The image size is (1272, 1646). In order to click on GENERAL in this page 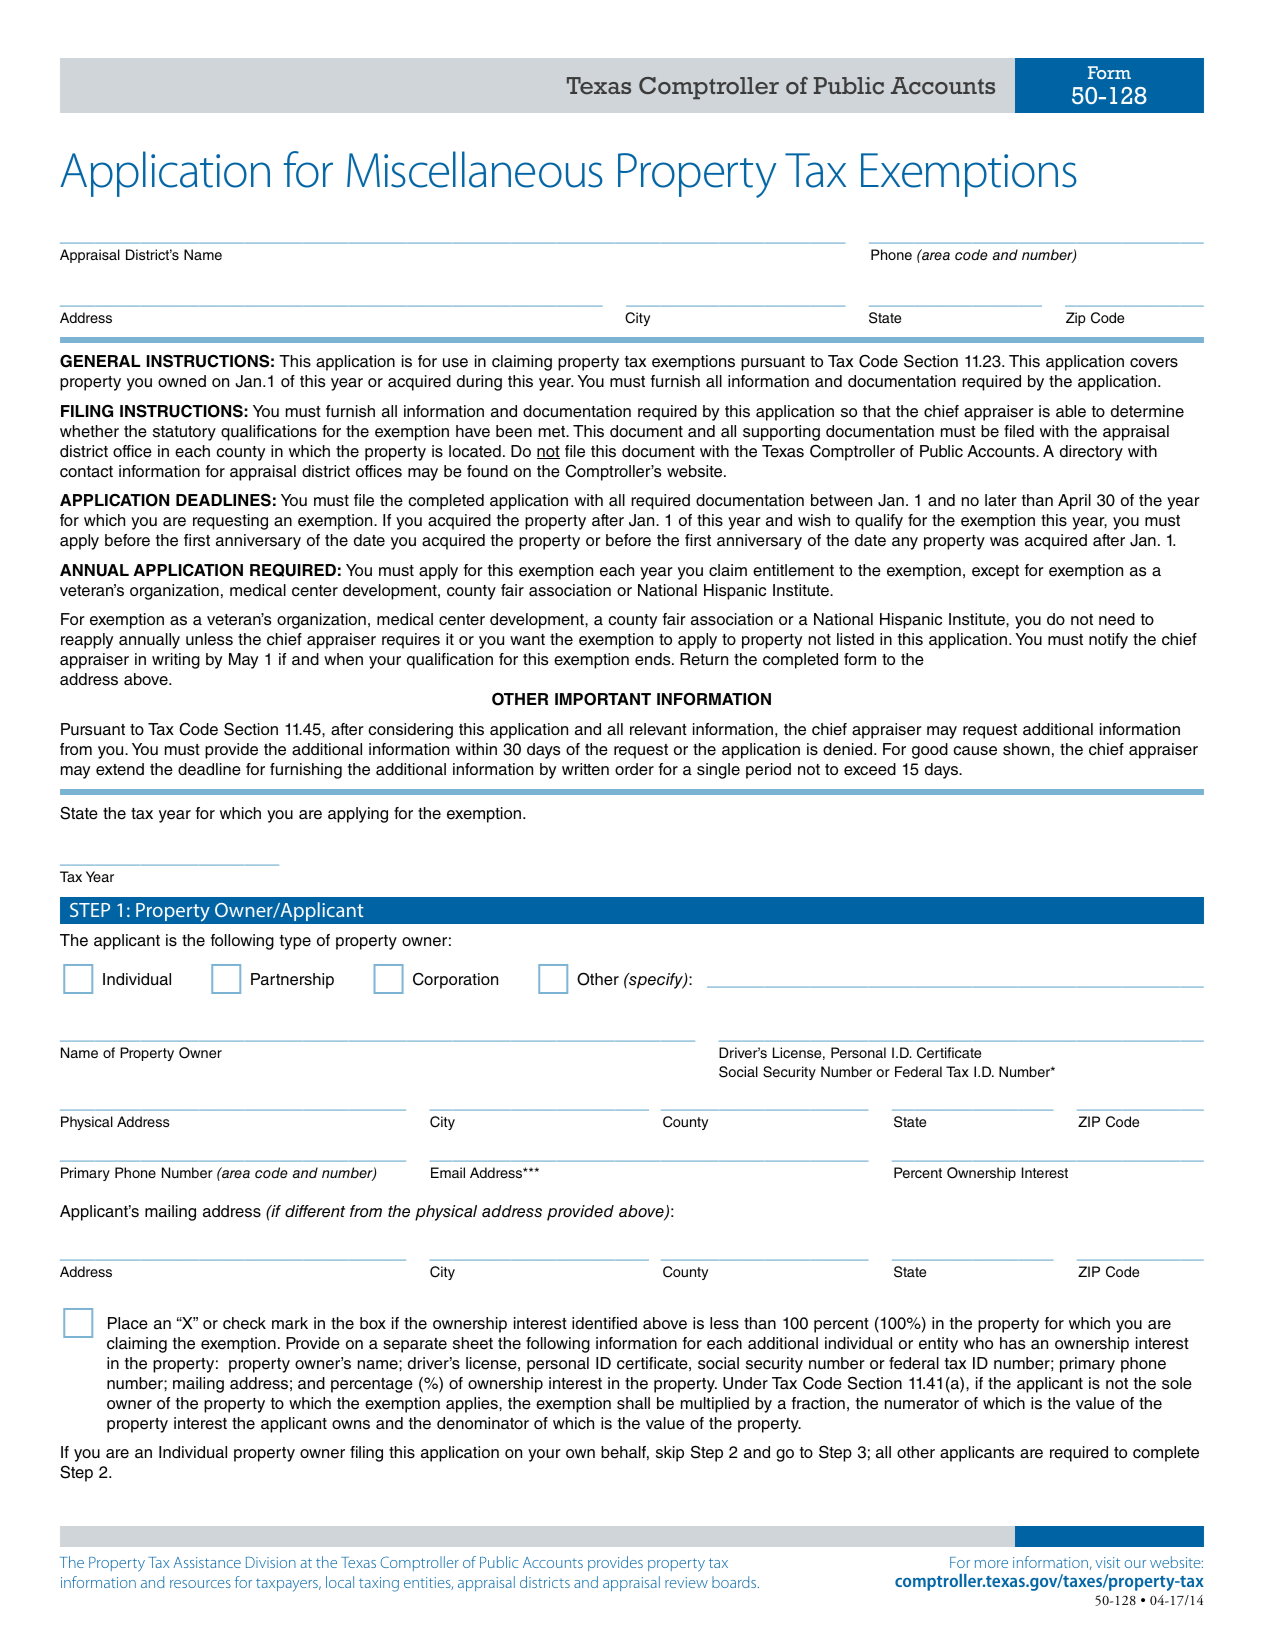, I will do `click(100, 361)`.
